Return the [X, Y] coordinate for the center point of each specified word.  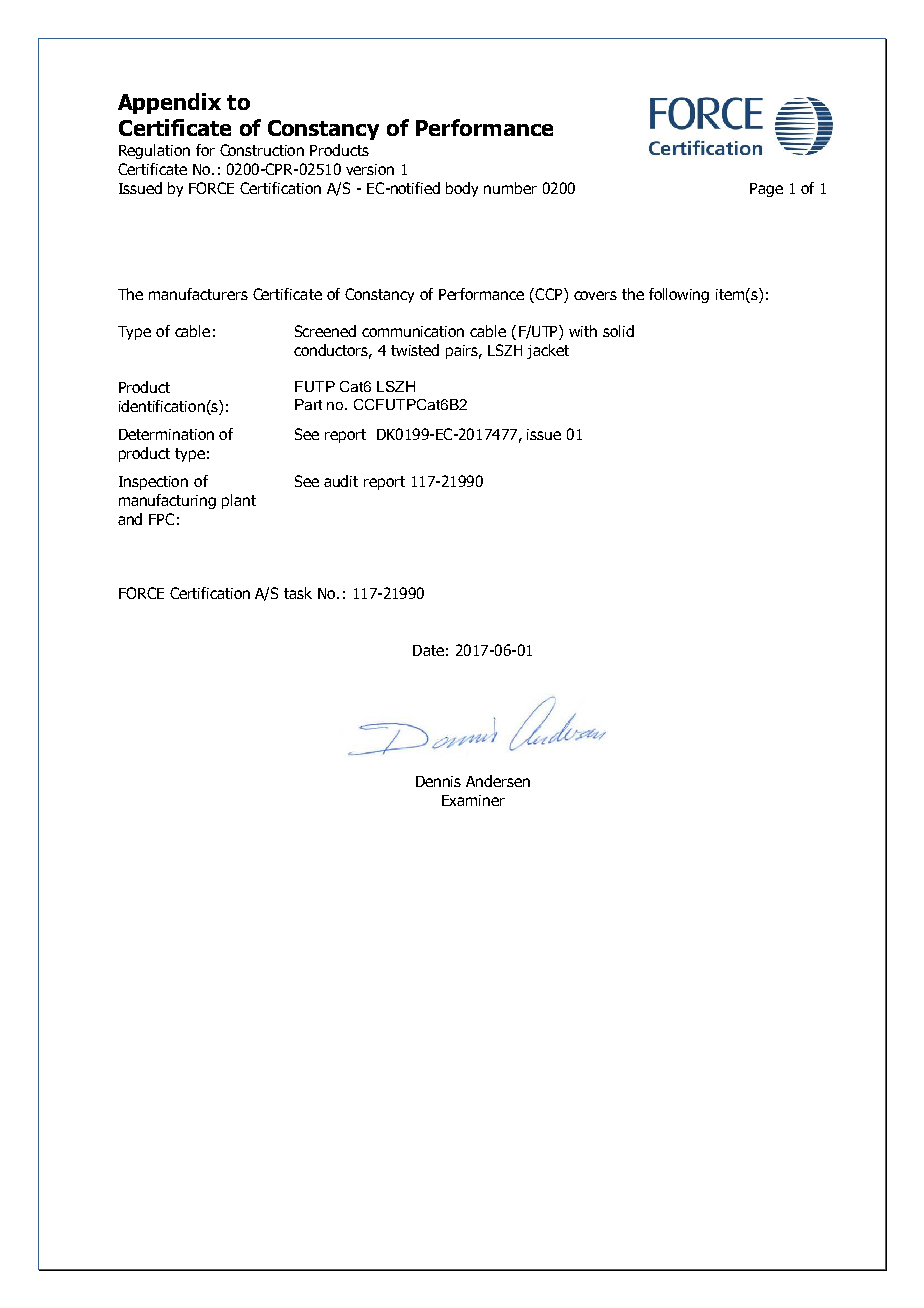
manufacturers [198, 294]
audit [341, 481]
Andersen [498, 781]
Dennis [438, 781]
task [298, 593]
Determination [166, 434]
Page [766, 190]
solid [618, 331]
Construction [262, 150]
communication [413, 331]
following [679, 295]
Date [428, 650]
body [462, 189]
